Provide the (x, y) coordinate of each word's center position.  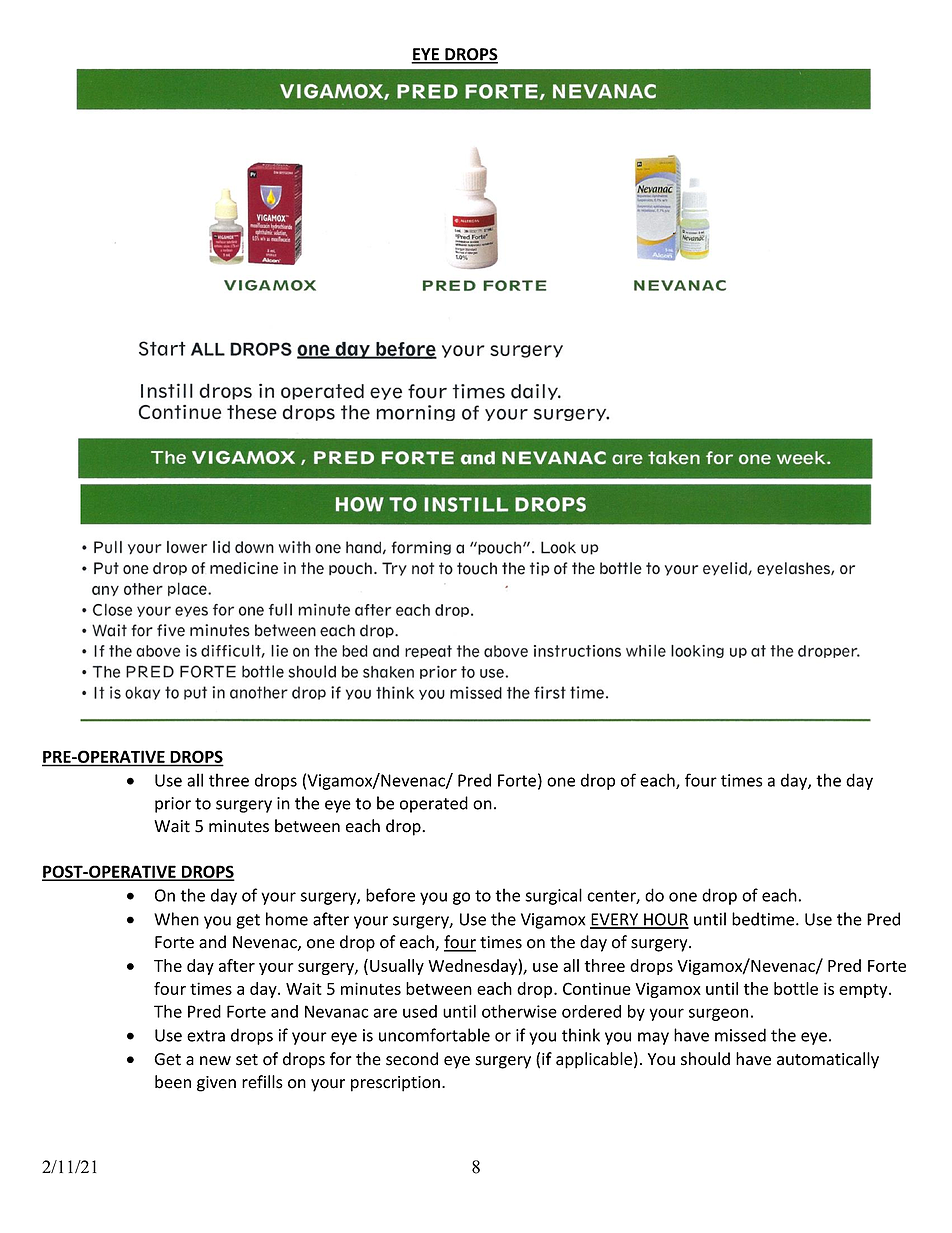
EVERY (615, 920)
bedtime (764, 919)
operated (434, 804)
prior (173, 805)
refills (262, 1082)
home (287, 919)
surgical (553, 896)
